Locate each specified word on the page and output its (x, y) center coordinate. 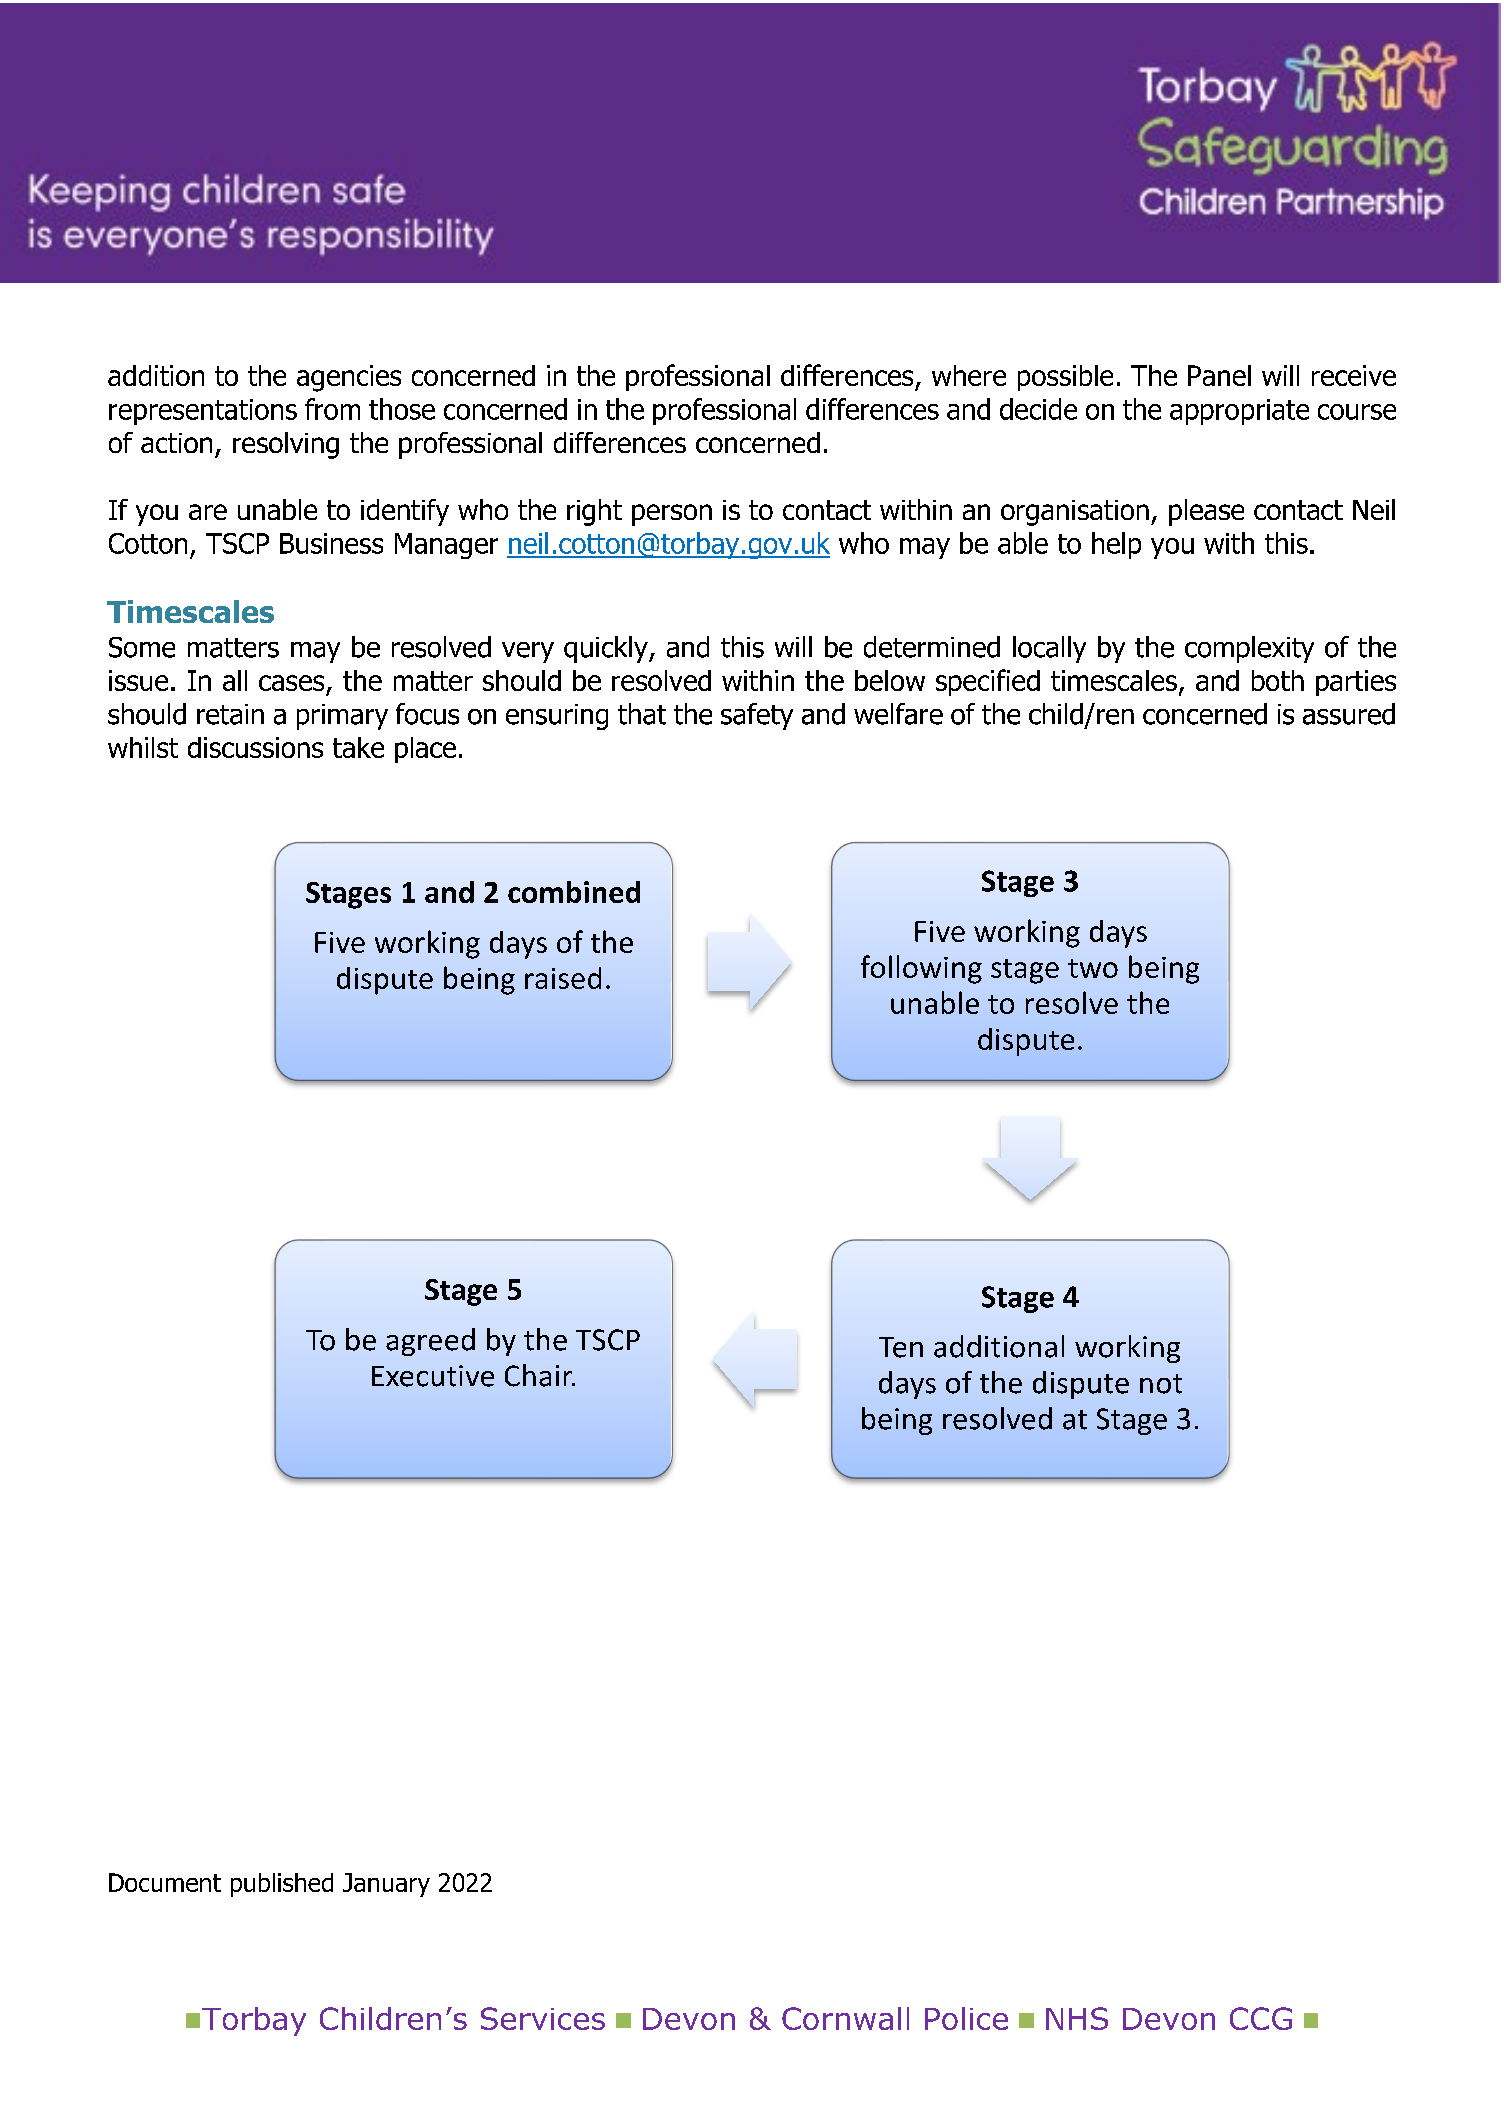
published (282, 1885)
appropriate (1239, 412)
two (1093, 968)
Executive (433, 1376)
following (921, 969)
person (672, 515)
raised (563, 978)
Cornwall (845, 2018)
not (1161, 1384)
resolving (286, 445)
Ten (901, 1347)
